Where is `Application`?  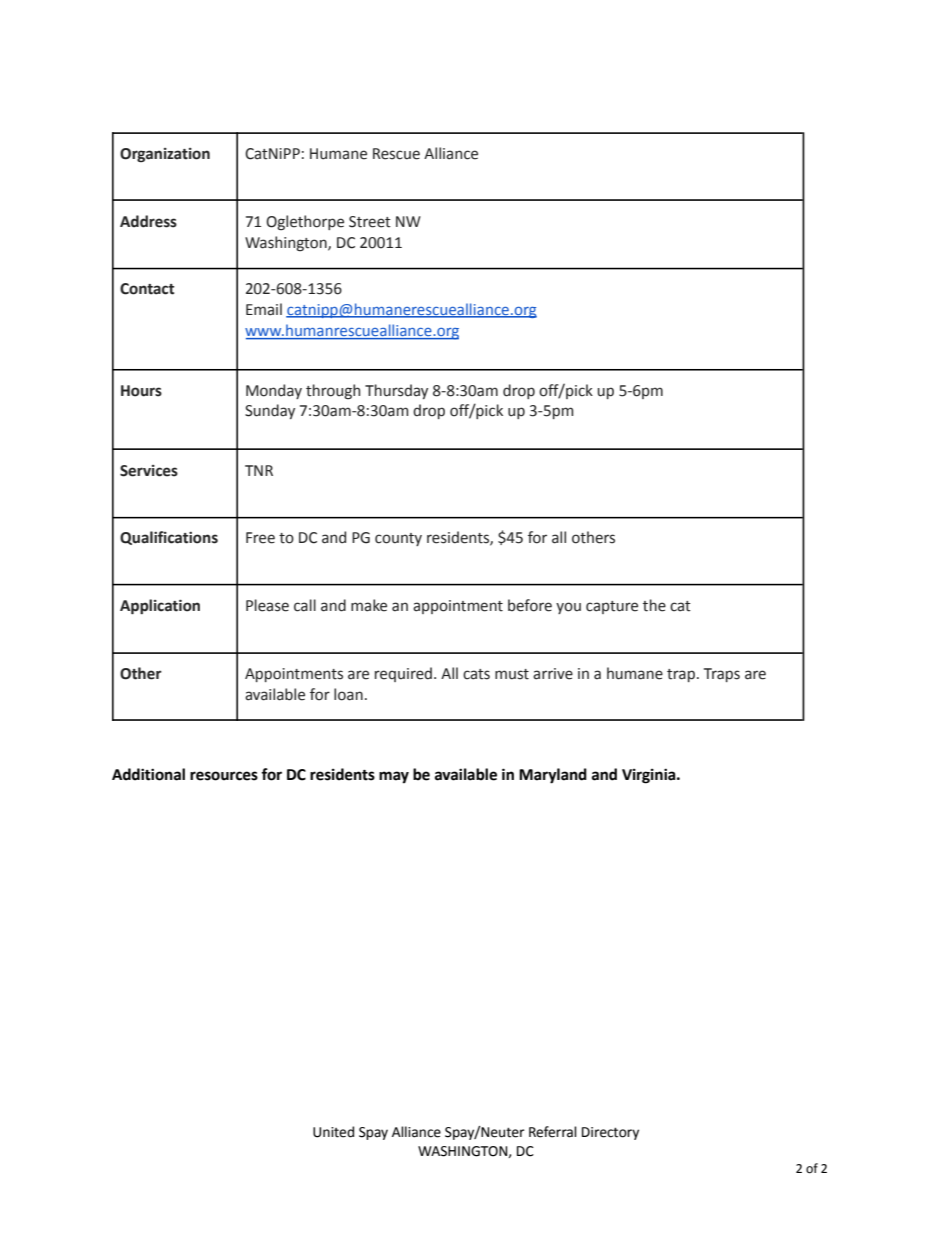 Application is located at coordinates (160, 606).
